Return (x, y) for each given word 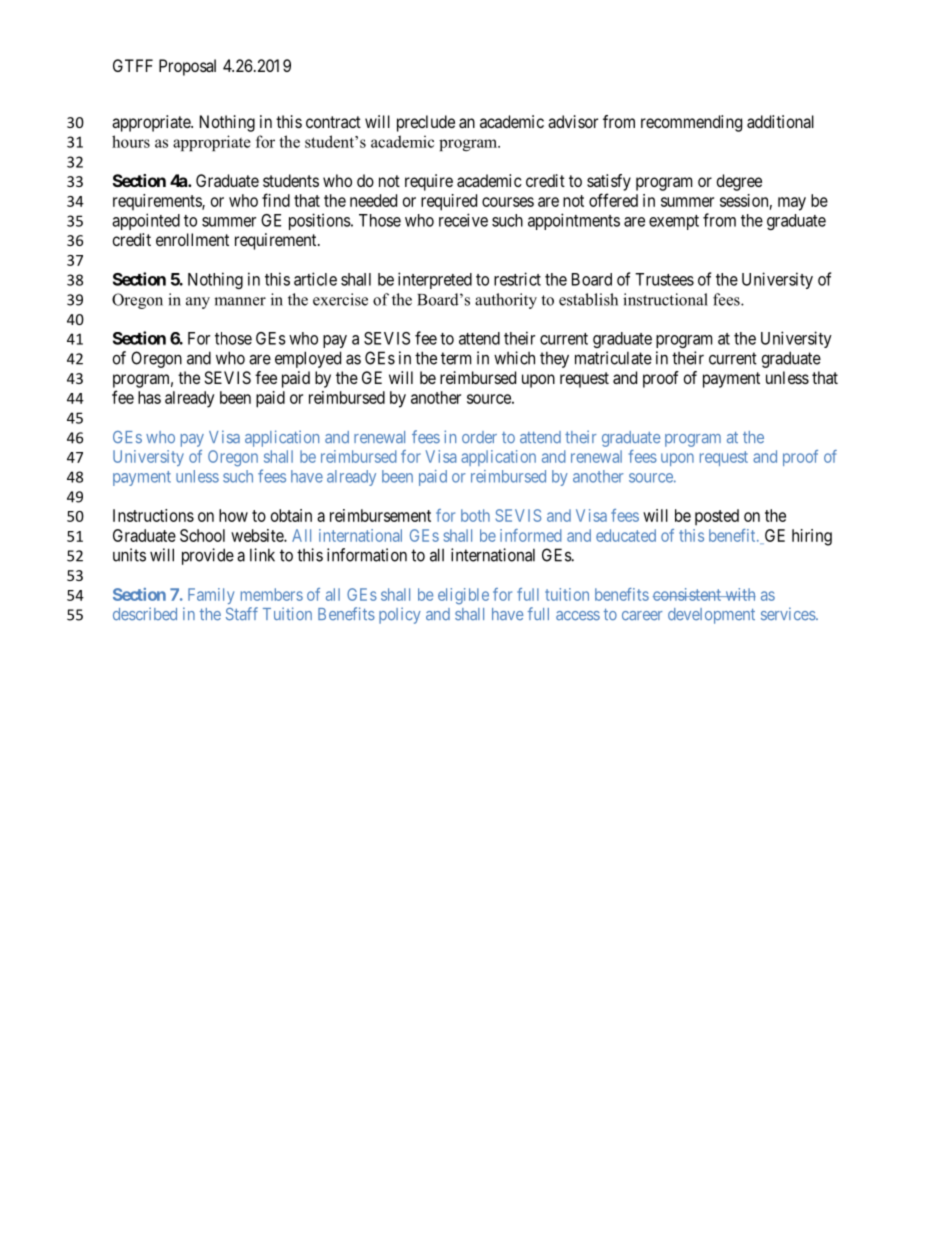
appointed (146, 221)
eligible (463, 596)
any (198, 303)
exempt (674, 222)
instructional (665, 299)
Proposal (187, 67)
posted (717, 517)
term (456, 358)
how (233, 515)
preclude (426, 123)
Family (211, 596)
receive (463, 220)
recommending (691, 123)
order (479, 437)
